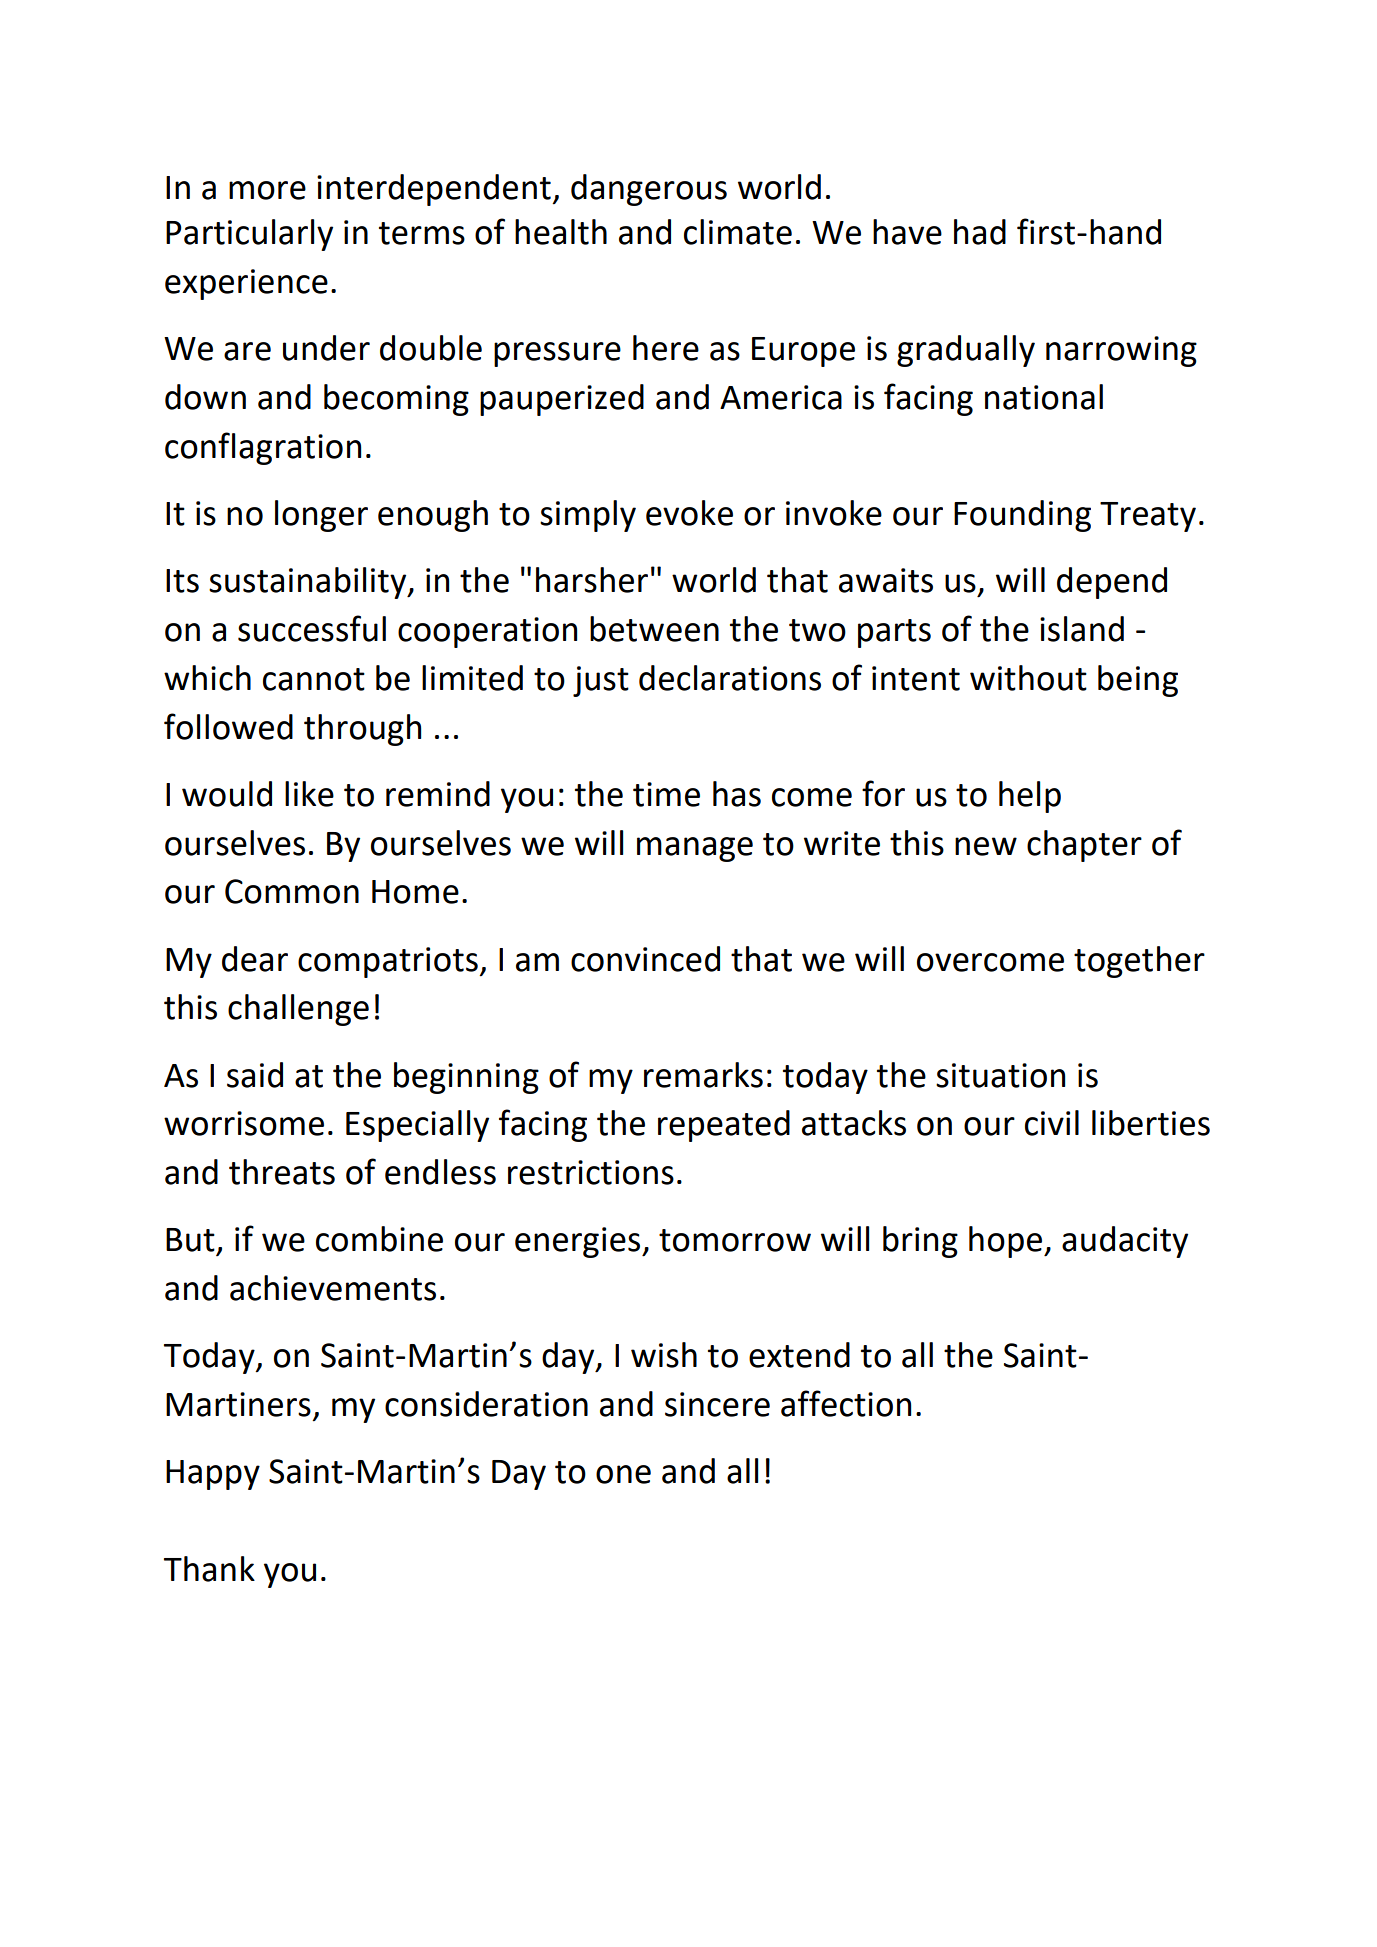  What do you see at coordinates (209, 1569) in the screenshot?
I see `Thank` at bounding box center [209, 1569].
